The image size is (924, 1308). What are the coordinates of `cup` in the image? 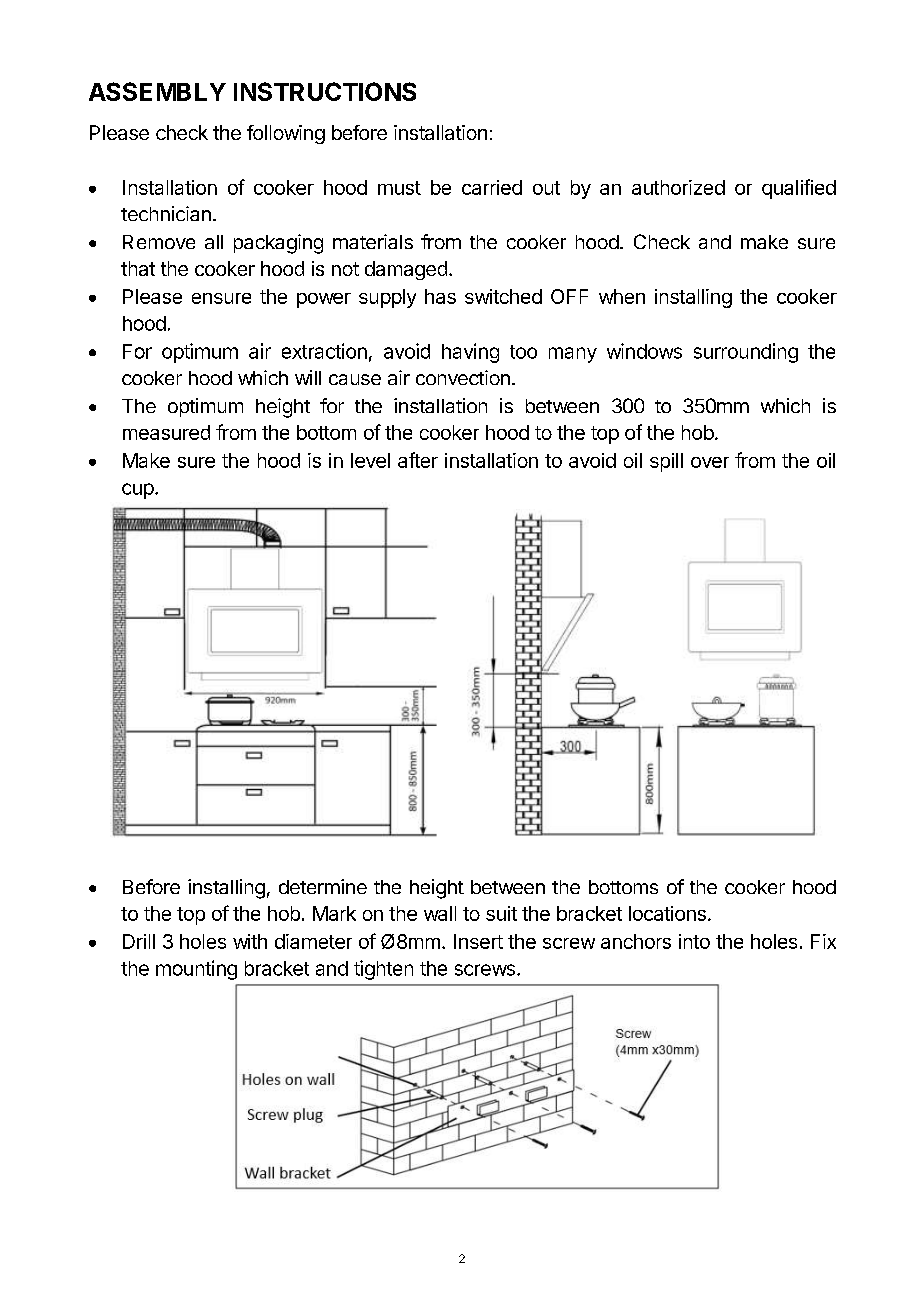 It's located at (138, 491).
